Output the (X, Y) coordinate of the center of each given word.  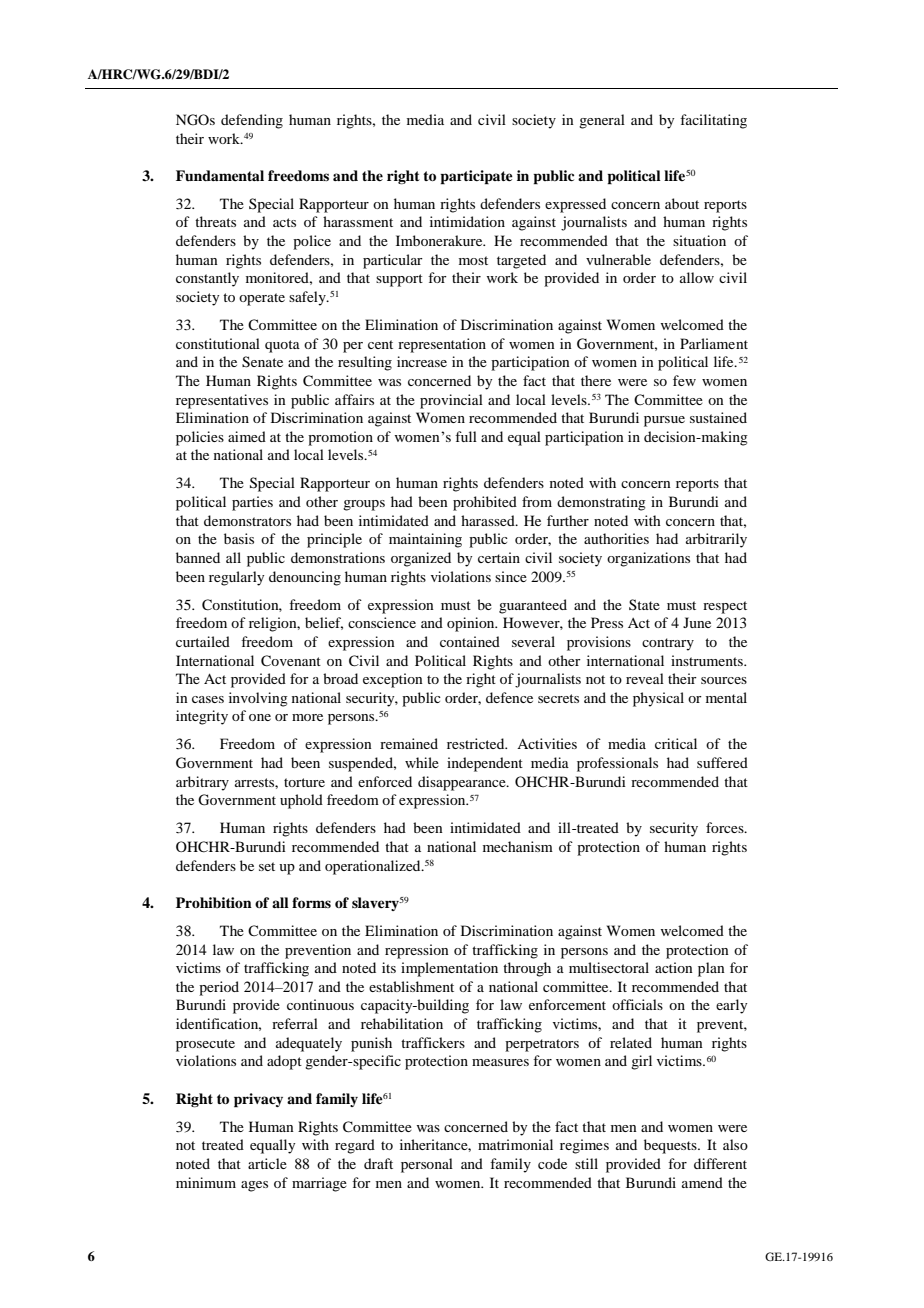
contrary (668, 644)
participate (476, 177)
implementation (449, 969)
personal (427, 1165)
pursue (664, 421)
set (267, 866)
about (682, 203)
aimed (247, 436)
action (674, 967)
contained (470, 641)
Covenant (291, 661)
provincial (451, 401)
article (267, 1163)
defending (252, 121)
